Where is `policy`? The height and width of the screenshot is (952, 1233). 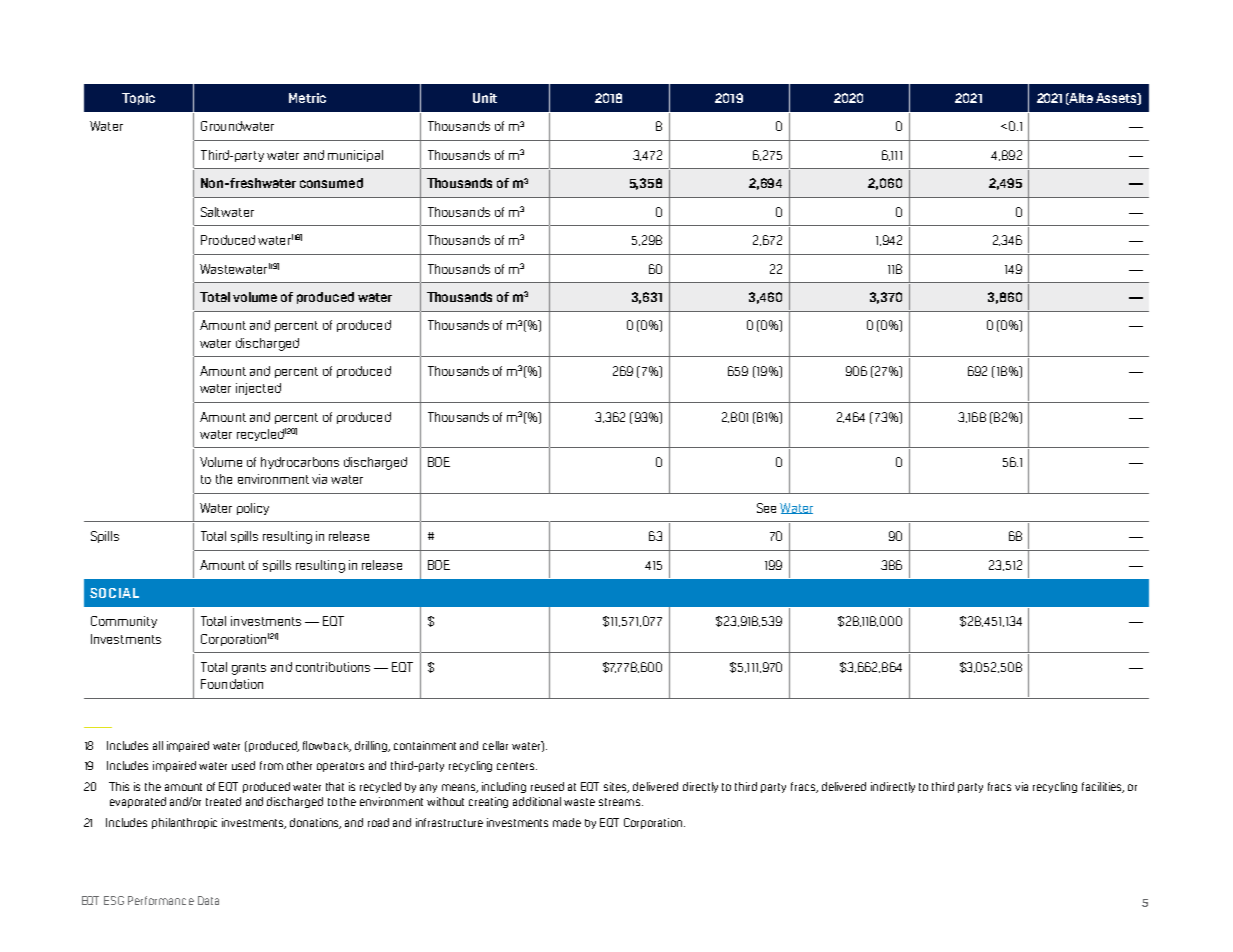
policy is located at coordinates (253, 509).
